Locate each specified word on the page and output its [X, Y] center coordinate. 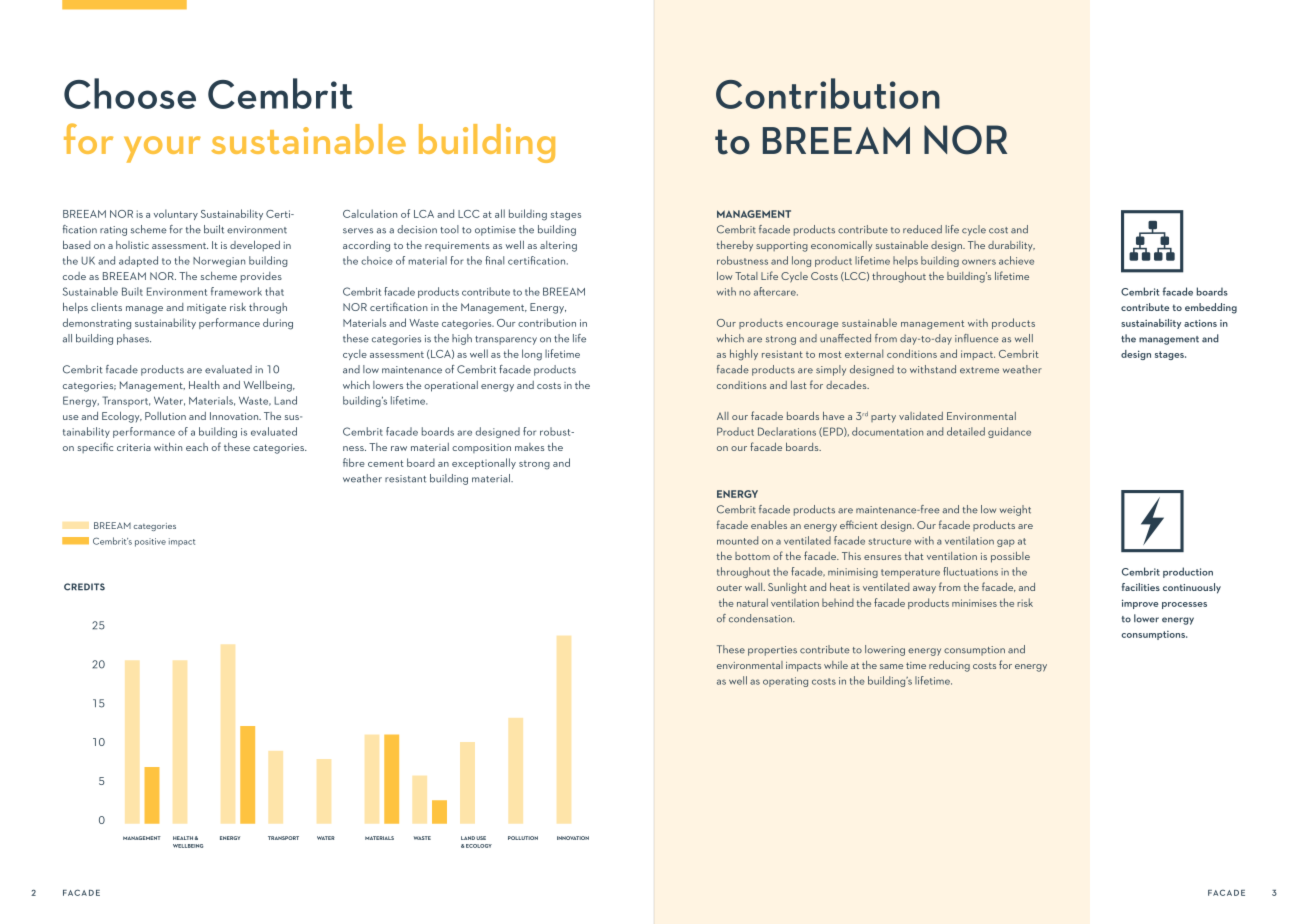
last [799, 385]
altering [558, 246]
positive [150, 542]
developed [255, 246]
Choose [130, 93]
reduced [922, 229]
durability [1011, 246]
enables [769, 525]
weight [1015, 510]
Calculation [370, 213]
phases [134, 339]
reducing [949, 666]
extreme [979, 370]
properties [772, 651]
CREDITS [84, 587]
